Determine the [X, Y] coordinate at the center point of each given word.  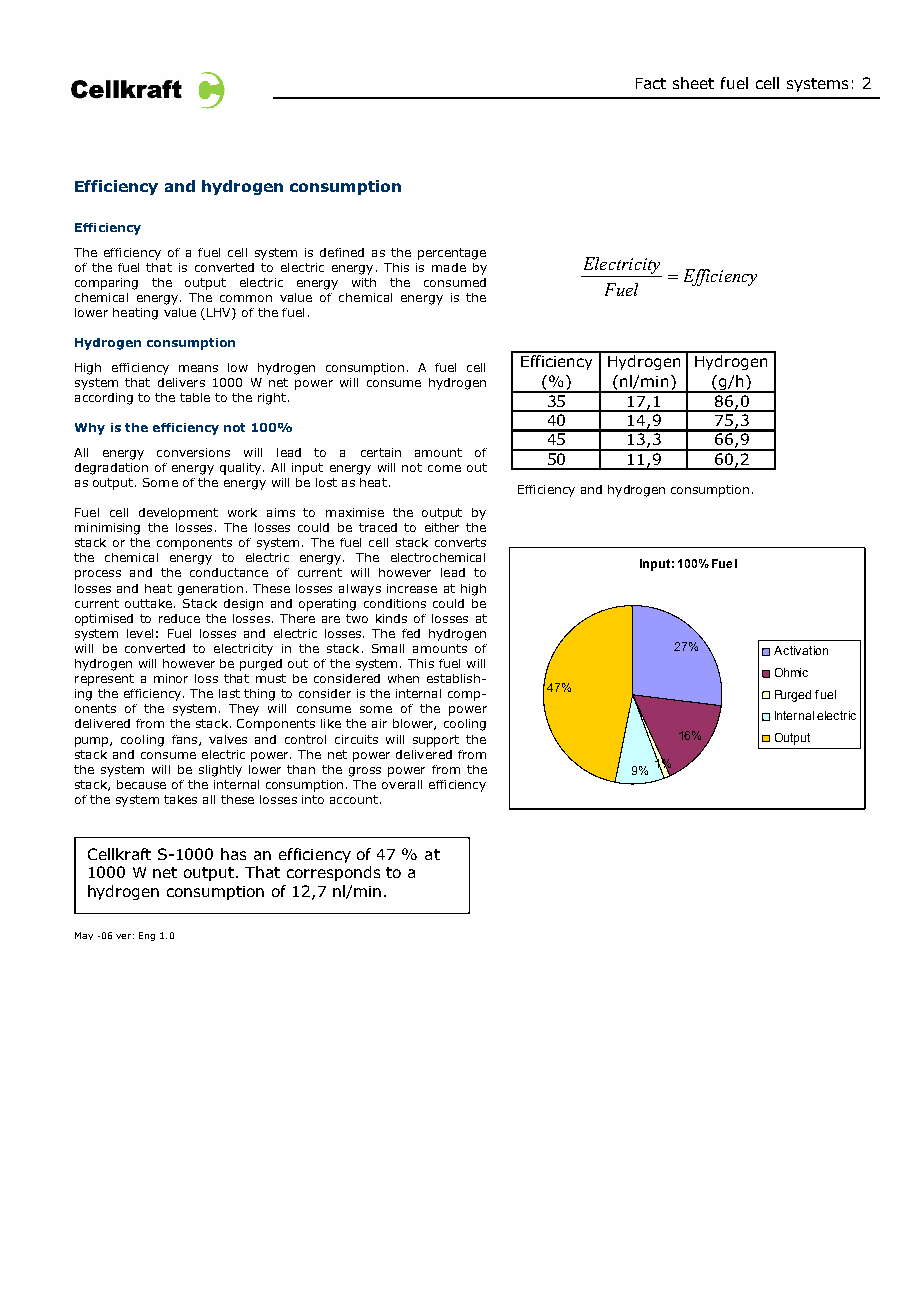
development [178, 514]
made [449, 267]
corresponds [333, 873]
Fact [651, 83]
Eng [147, 936]
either [442, 527]
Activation [801, 650]
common [246, 298]
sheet [693, 83]
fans [186, 740]
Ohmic [791, 672]
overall [402, 784]
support [436, 741]
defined [342, 252]
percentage [452, 254]
